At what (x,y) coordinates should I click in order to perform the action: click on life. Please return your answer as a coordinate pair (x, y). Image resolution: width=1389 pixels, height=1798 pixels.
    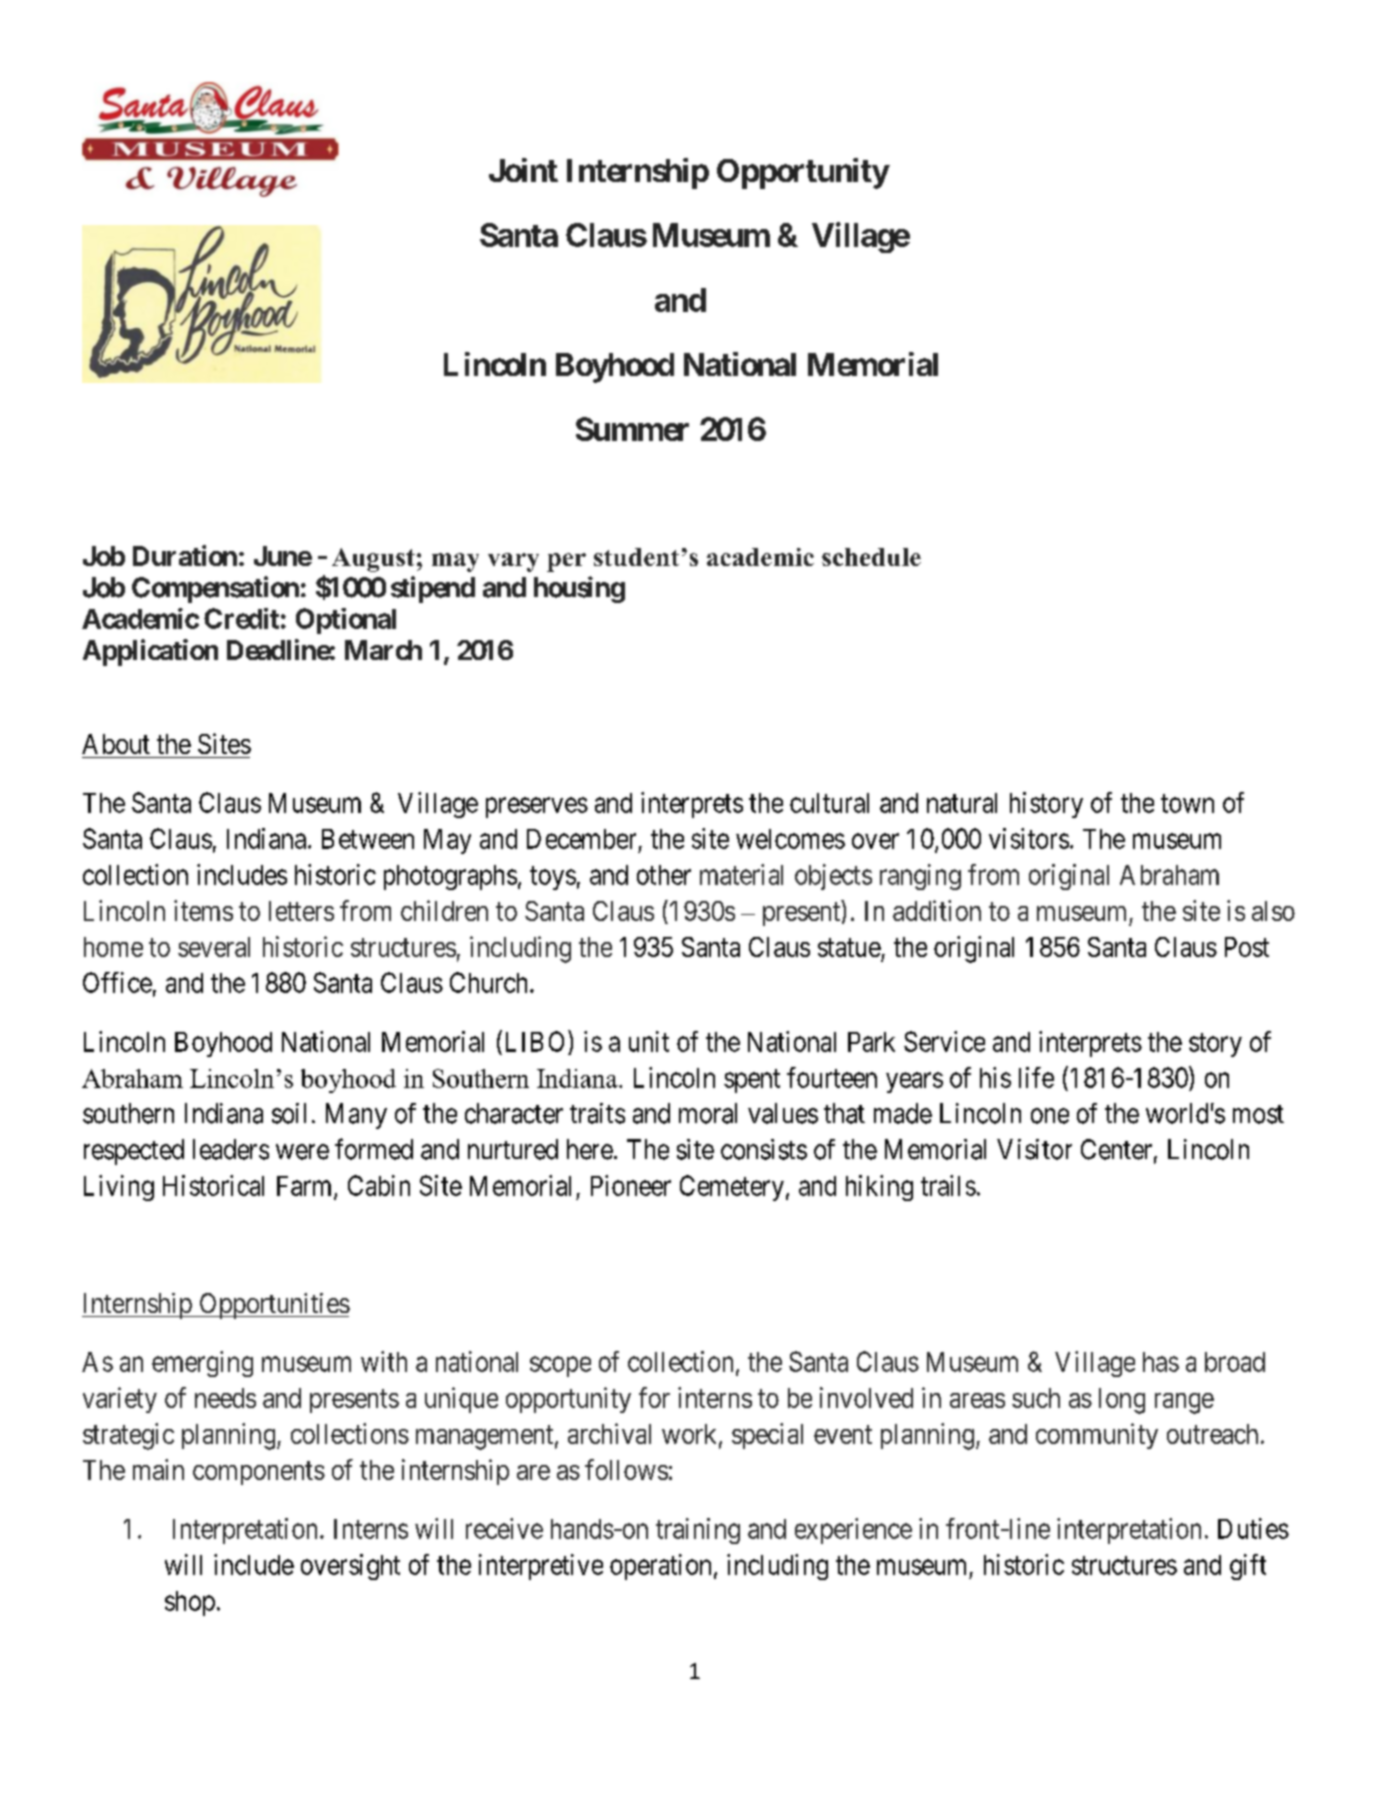
    Looking at the image, I should click on (1036, 1077).
